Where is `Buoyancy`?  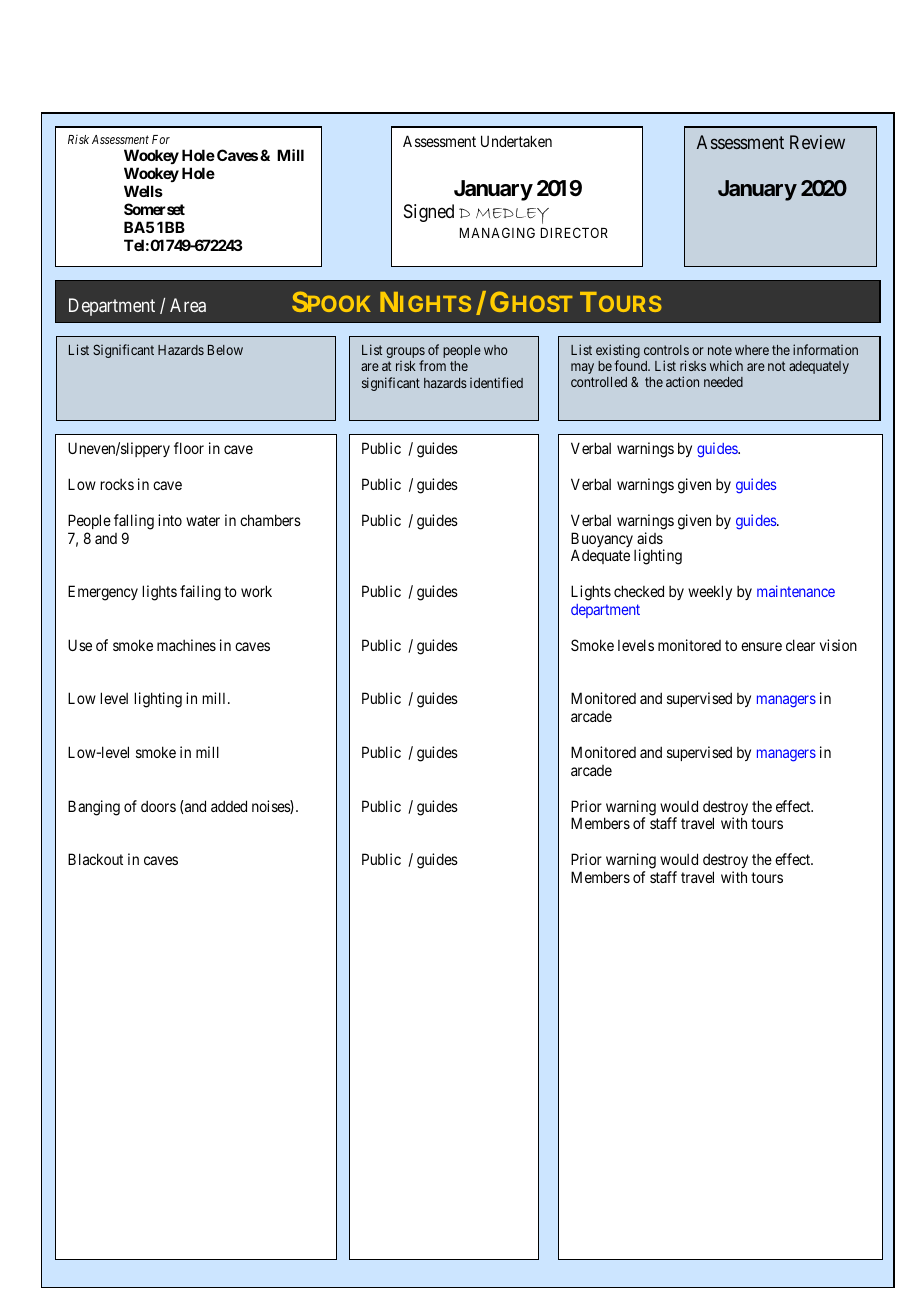
Buoyancy is located at coordinates (602, 541).
